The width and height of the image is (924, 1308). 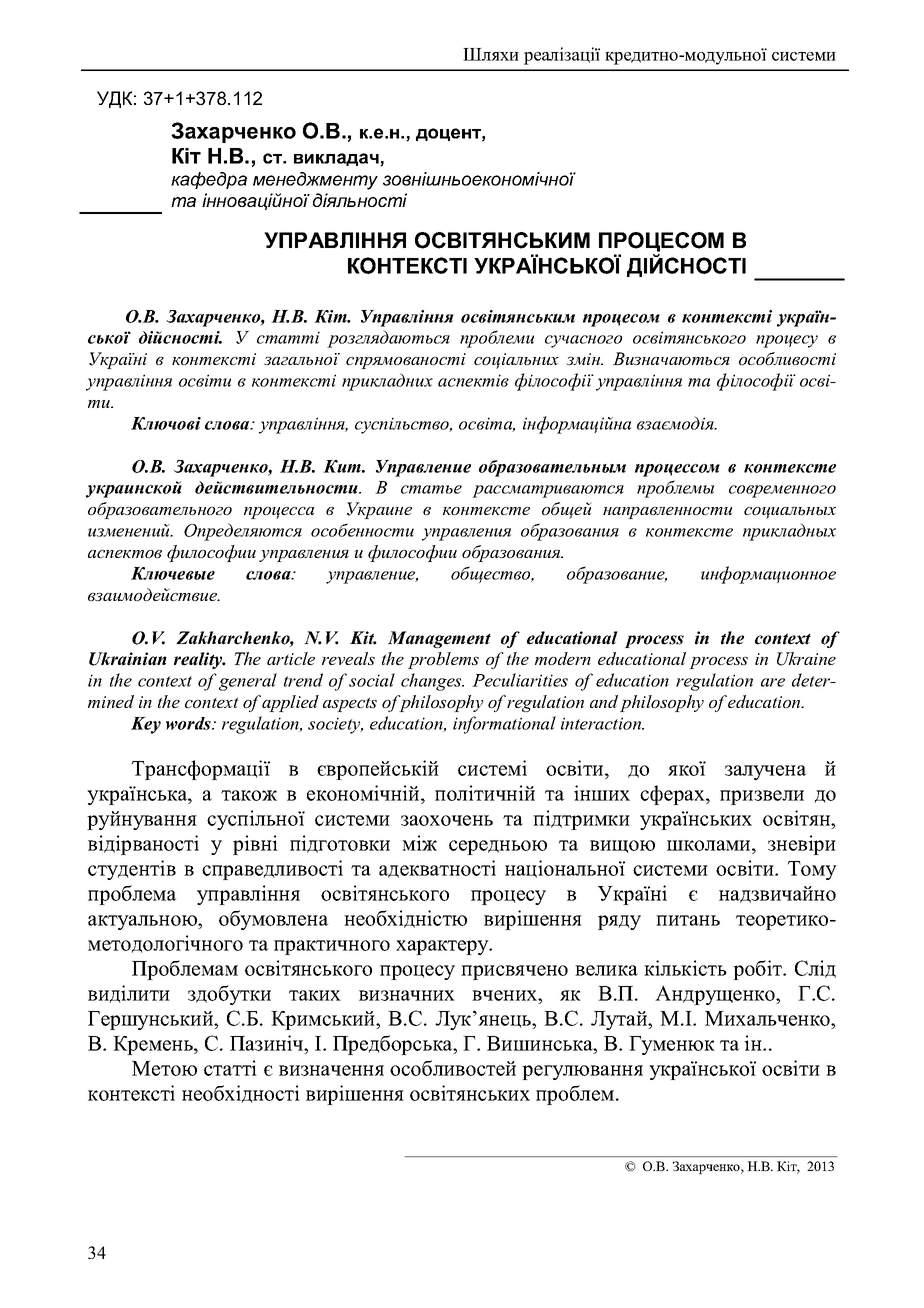 I want to click on Management, so click(x=439, y=639).
